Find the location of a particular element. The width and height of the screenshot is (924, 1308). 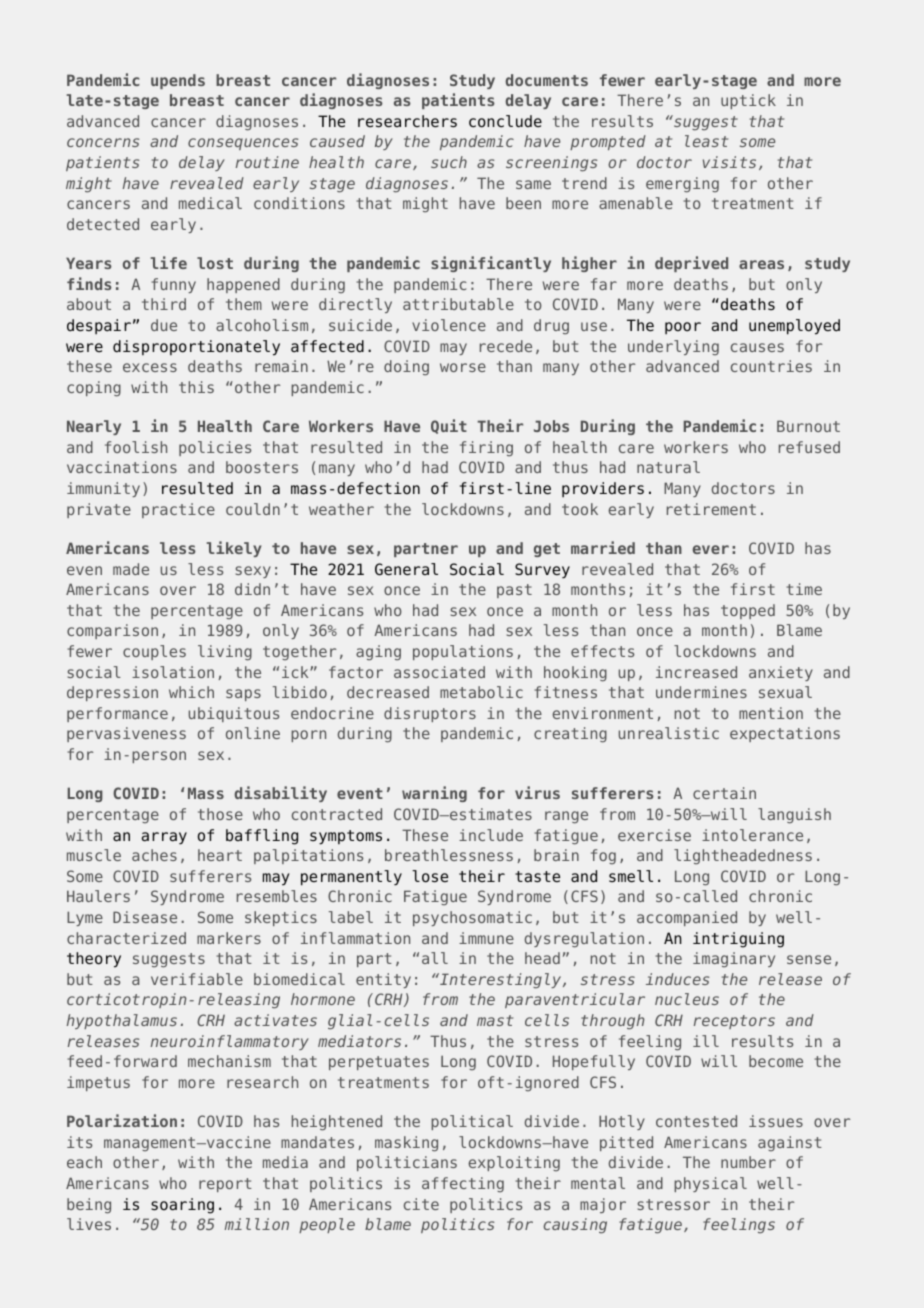

physical is located at coordinates (710, 1184).
